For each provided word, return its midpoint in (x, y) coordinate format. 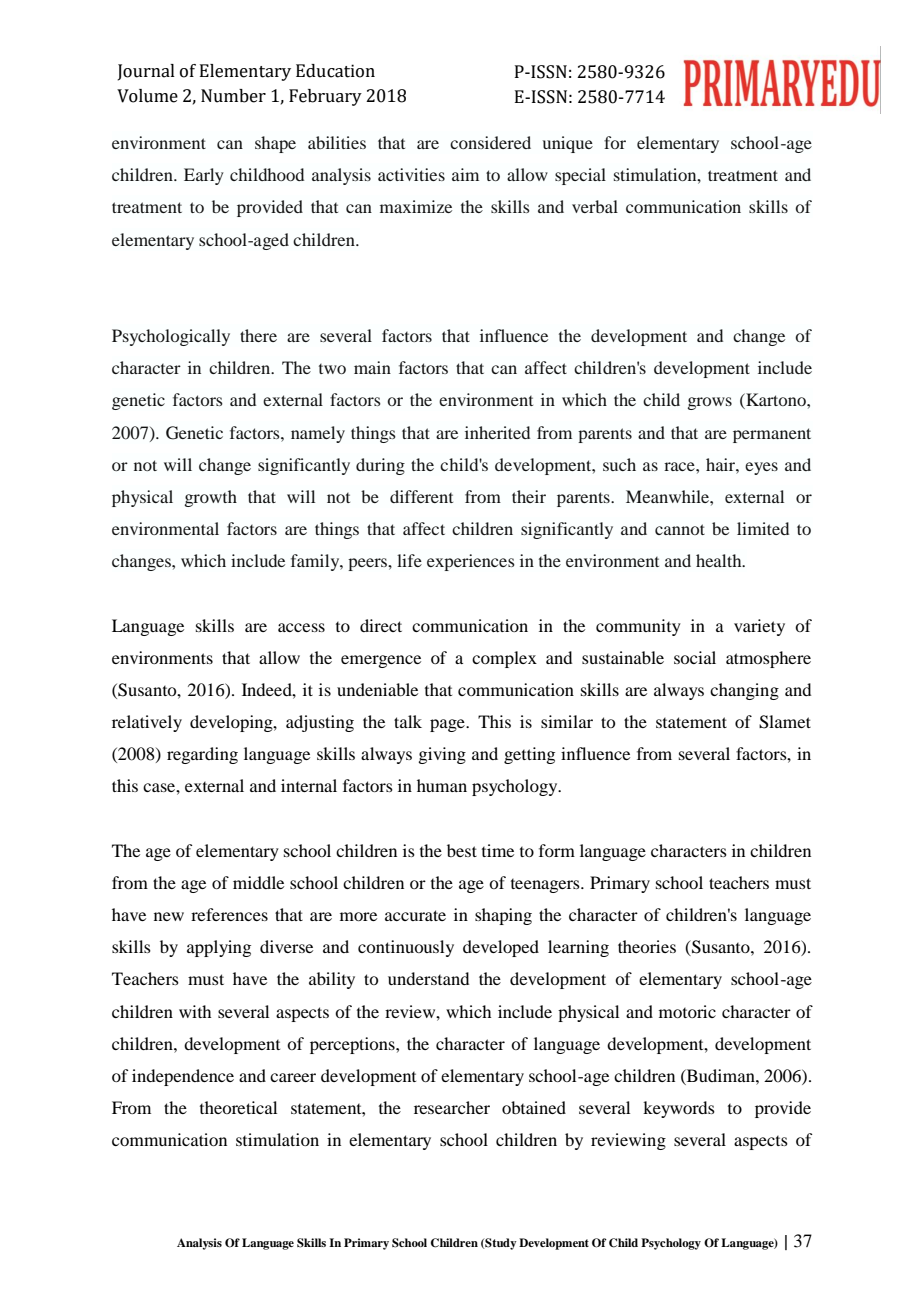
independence (183, 1077)
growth (211, 498)
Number (233, 96)
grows (710, 403)
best (462, 850)
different (421, 496)
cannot (680, 529)
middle (258, 882)
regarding (202, 755)
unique (568, 144)
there (258, 335)
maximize (416, 206)
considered (490, 142)
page (448, 725)
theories (647, 946)
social (695, 657)
